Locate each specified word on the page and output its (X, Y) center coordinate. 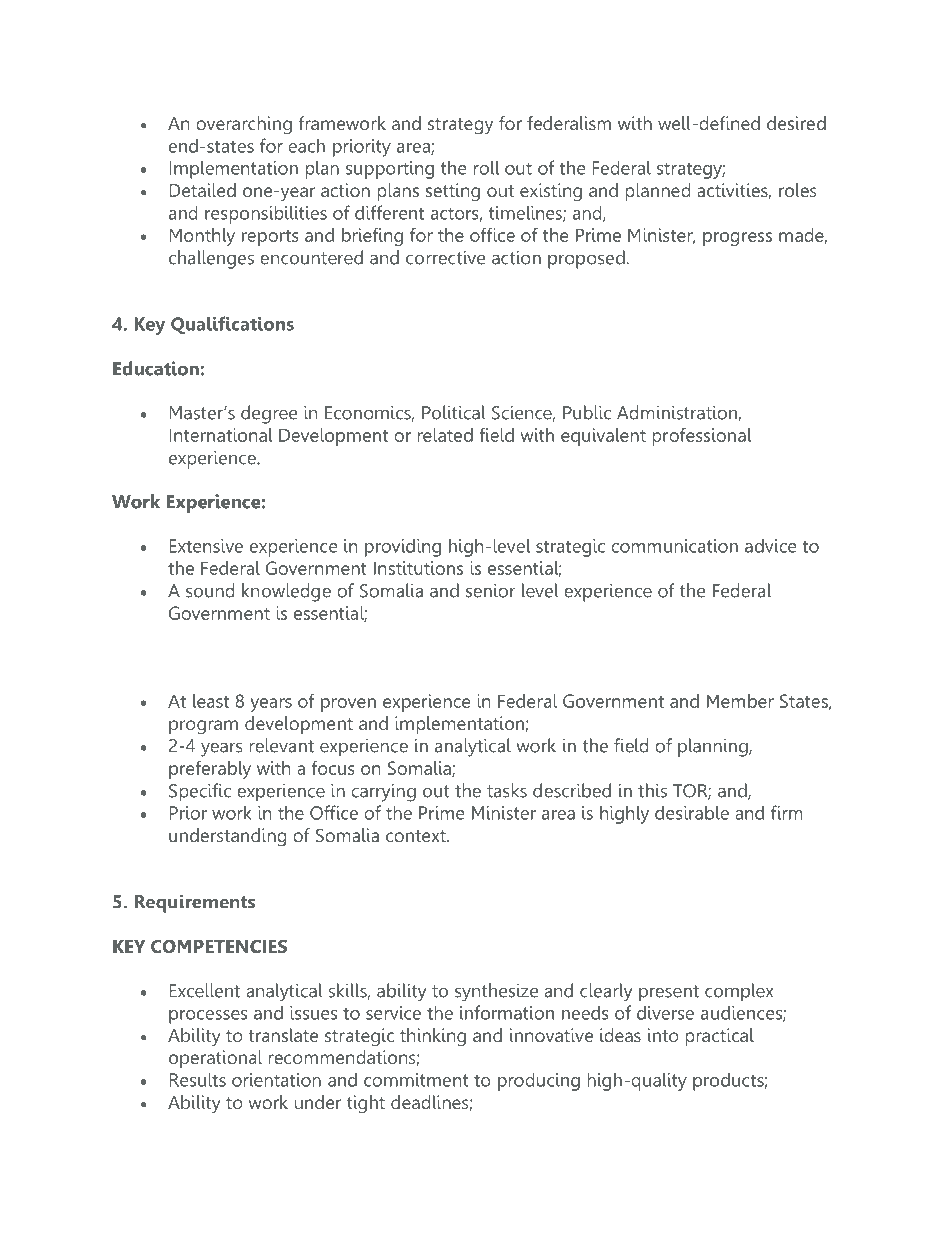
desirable (692, 812)
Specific (200, 792)
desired (796, 123)
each (306, 145)
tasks (507, 790)
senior (491, 590)
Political (454, 412)
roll (486, 167)
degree (269, 414)
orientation (276, 1080)
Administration (678, 413)
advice (771, 545)
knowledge (286, 592)
